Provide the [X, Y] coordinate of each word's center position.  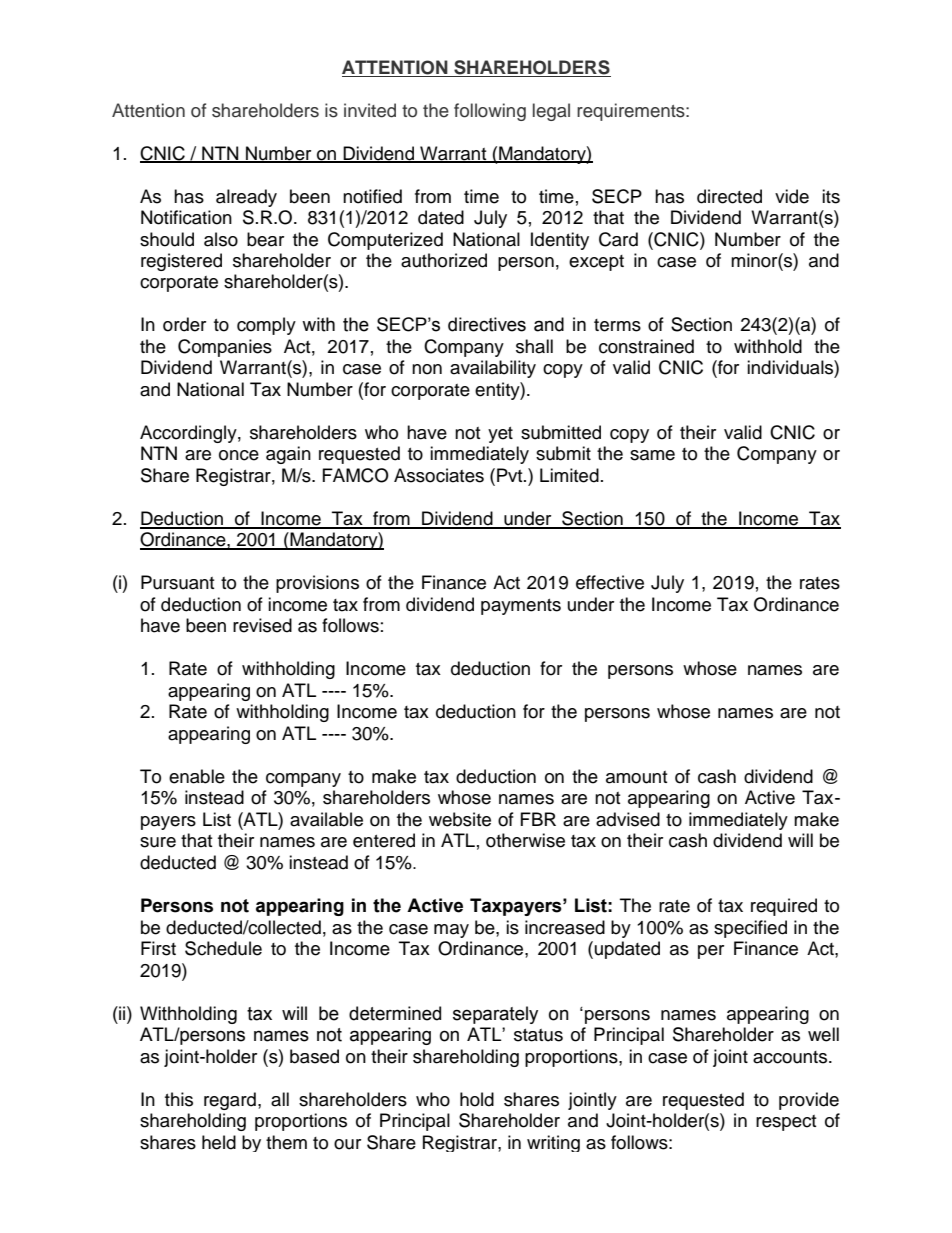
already [246, 198]
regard [230, 1101]
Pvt [511, 475]
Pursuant [177, 582]
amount [636, 777]
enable [197, 776]
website [460, 819]
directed [729, 196]
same [652, 455]
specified [750, 929]
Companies [225, 348]
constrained [646, 346]
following [490, 112]
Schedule [223, 948]
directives [487, 324]
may [451, 931]
